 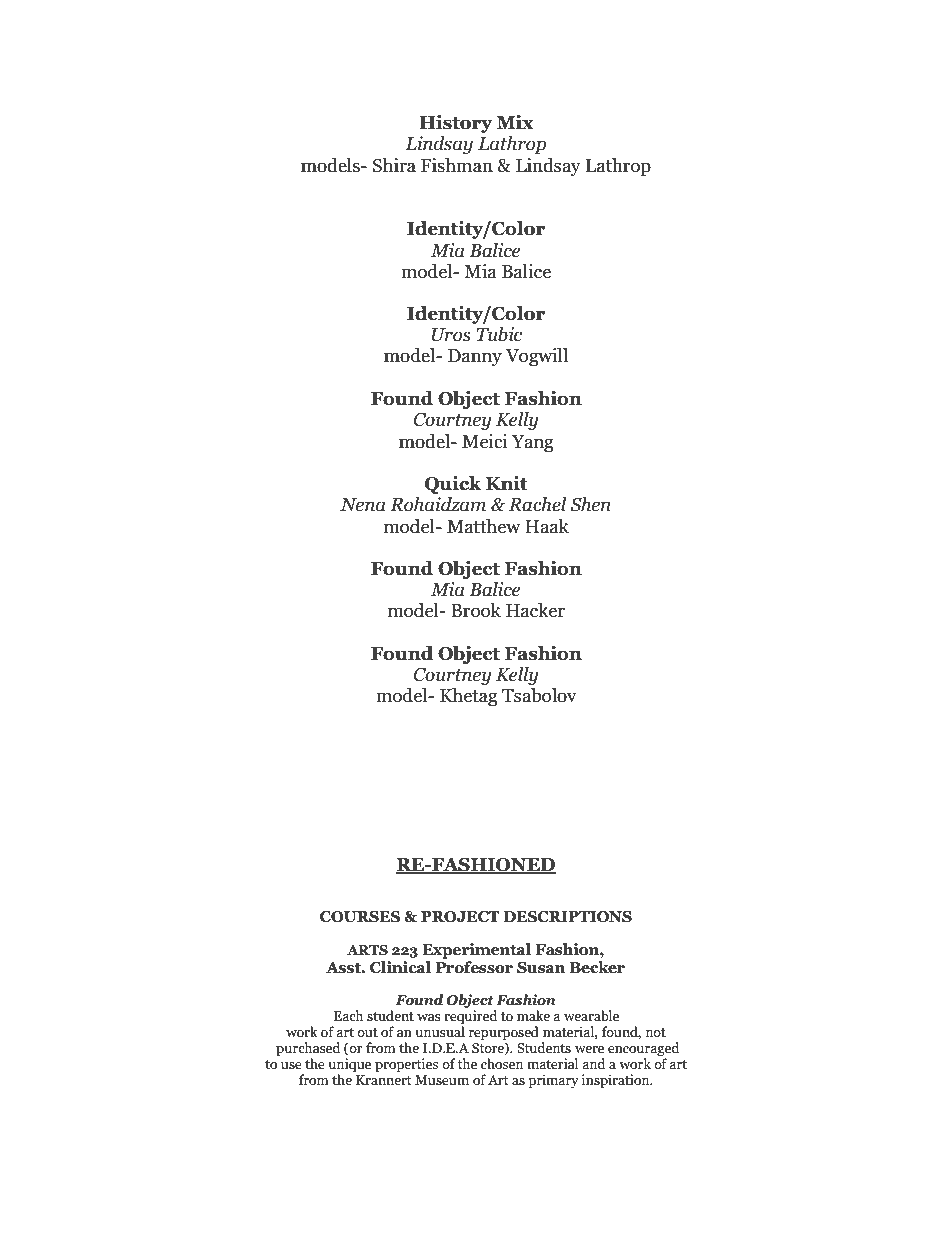 What do you see at coordinates (456, 124) in the screenshot?
I see `History` at bounding box center [456, 124].
